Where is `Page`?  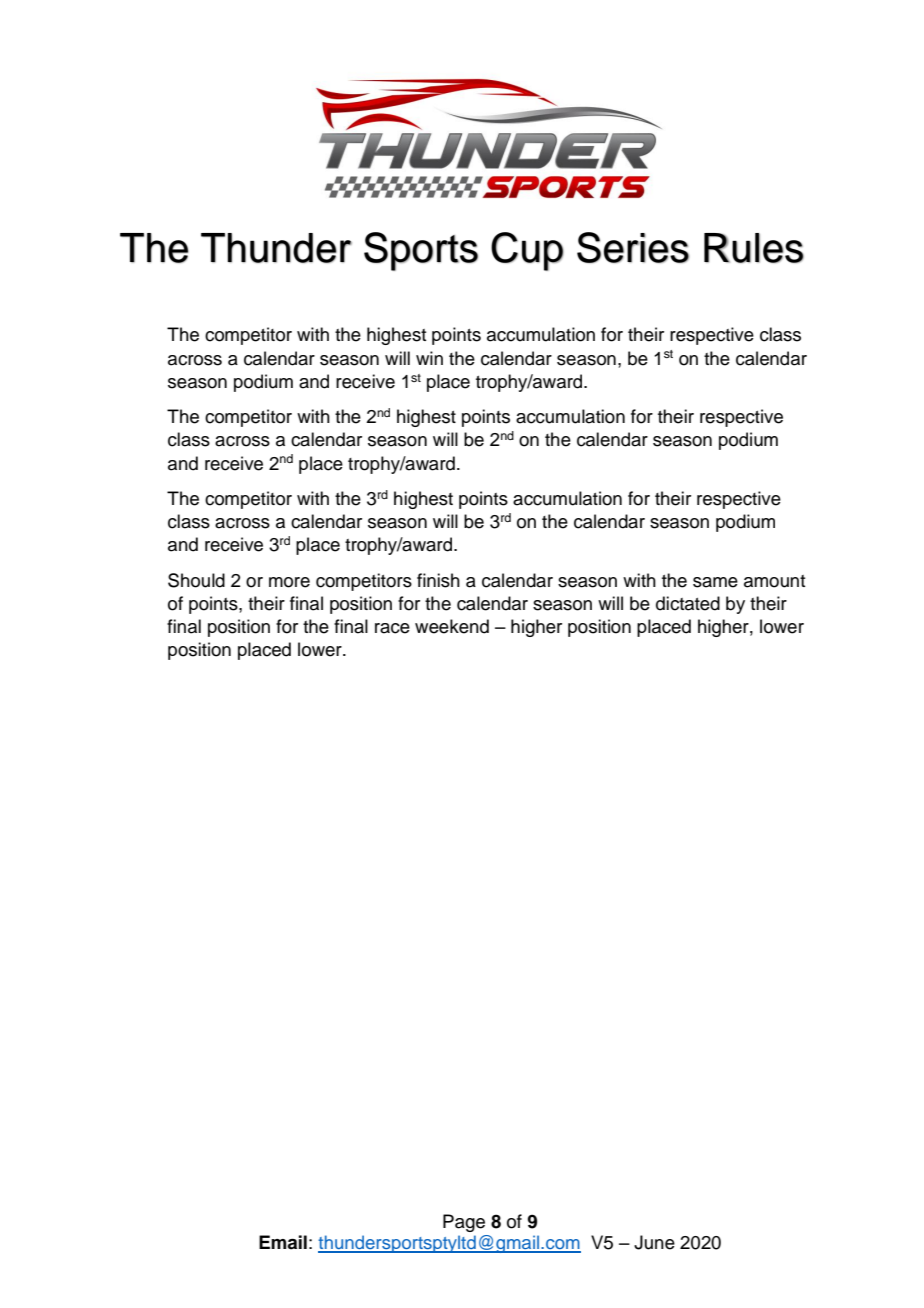
Page is located at coordinates (464, 1223).
